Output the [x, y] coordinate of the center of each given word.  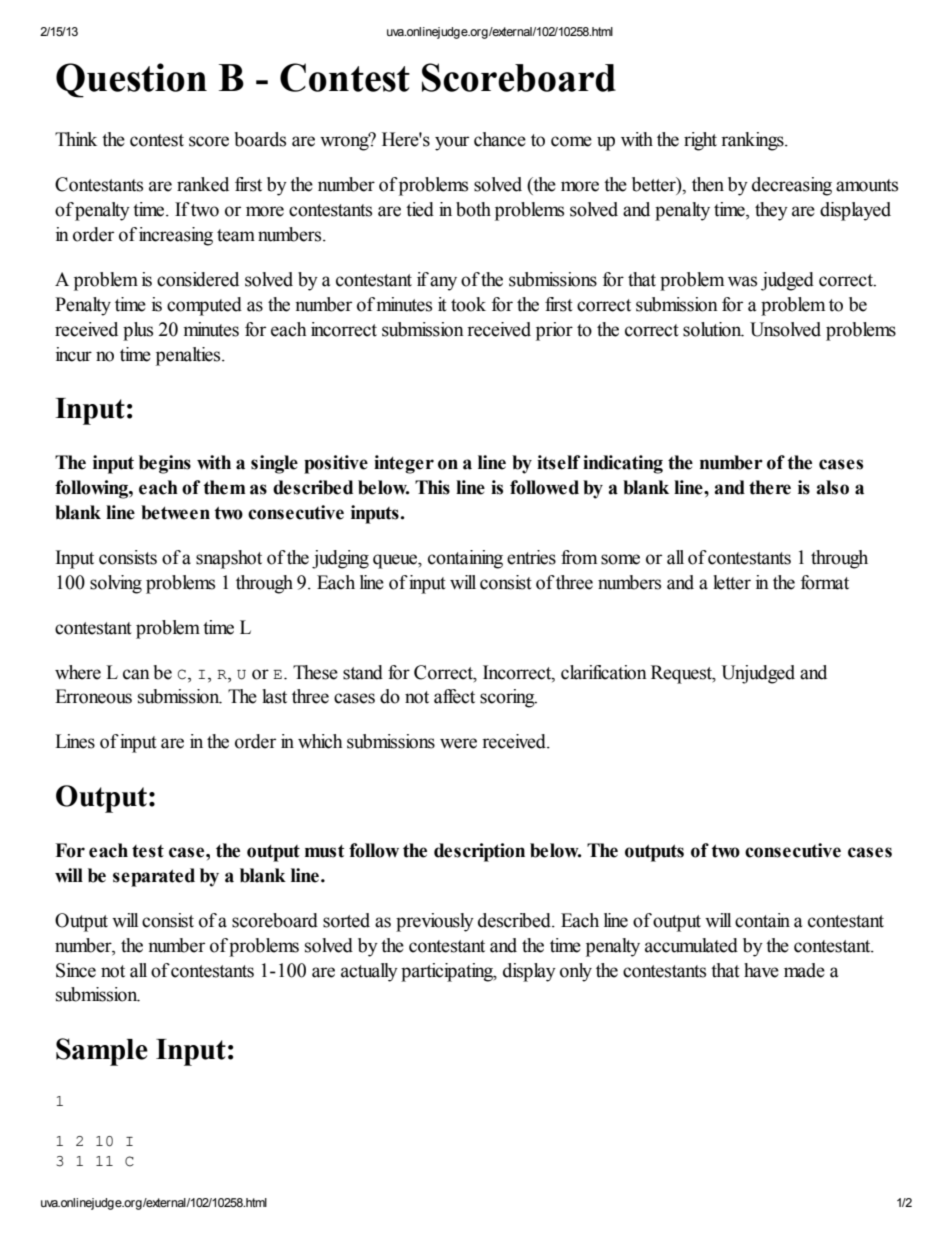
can [136, 674]
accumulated [691, 945]
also [832, 487]
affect [454, 696]
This [432, 487]
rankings [753, 141]
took [468, 304]
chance [500, 139]
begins [165, 464]
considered [198, 279]
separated [154, 877]
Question [131, 80]
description [479, 852]
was [742, 281]
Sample [102, 1052]
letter [732, 582]
